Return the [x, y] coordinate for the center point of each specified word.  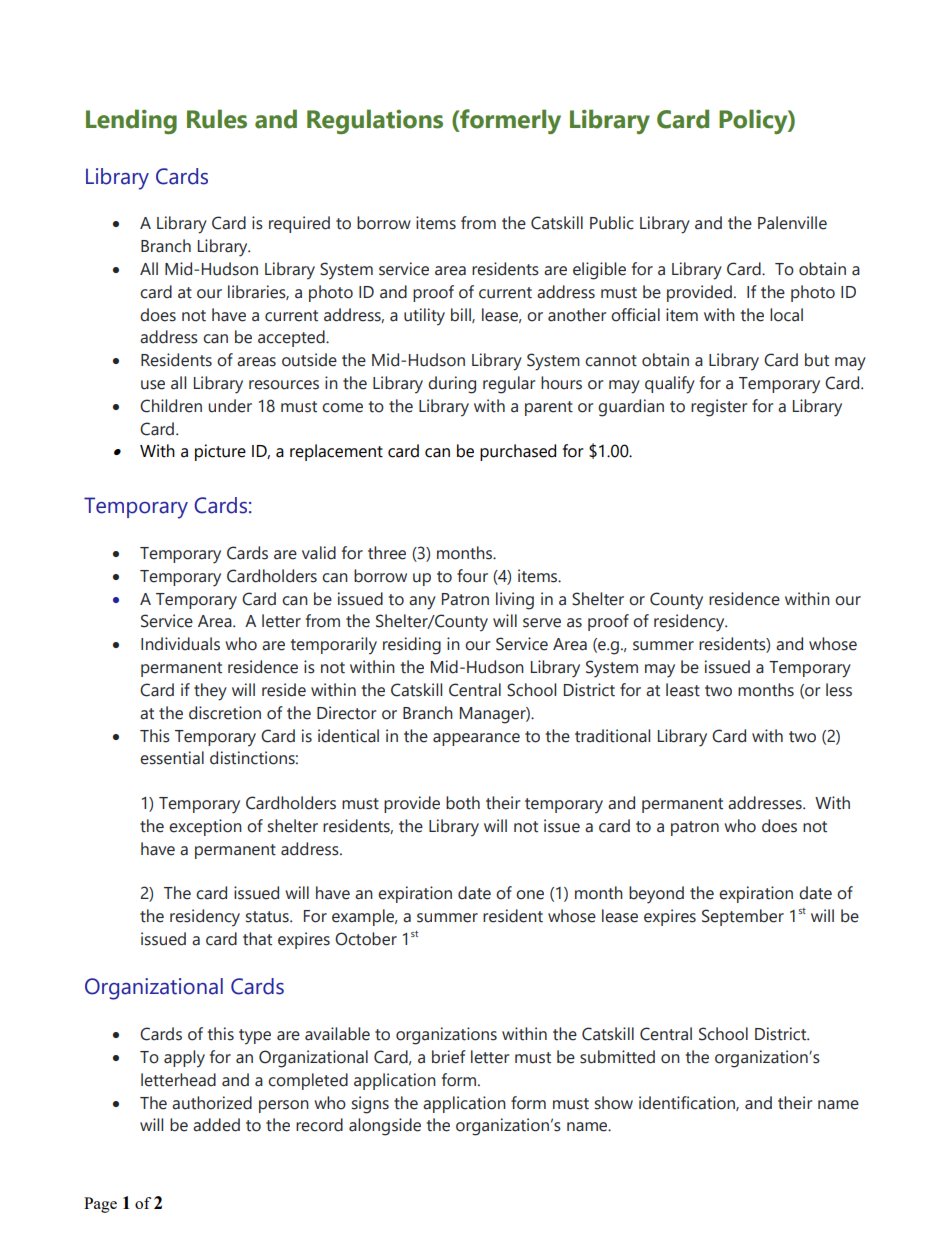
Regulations [375, 121]
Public [612, 223]
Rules [217, 119]
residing [412, 646]
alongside [385, 1127]
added [216, 1125]
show [614, 1103]
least [683, 690]
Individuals [180, 644]
